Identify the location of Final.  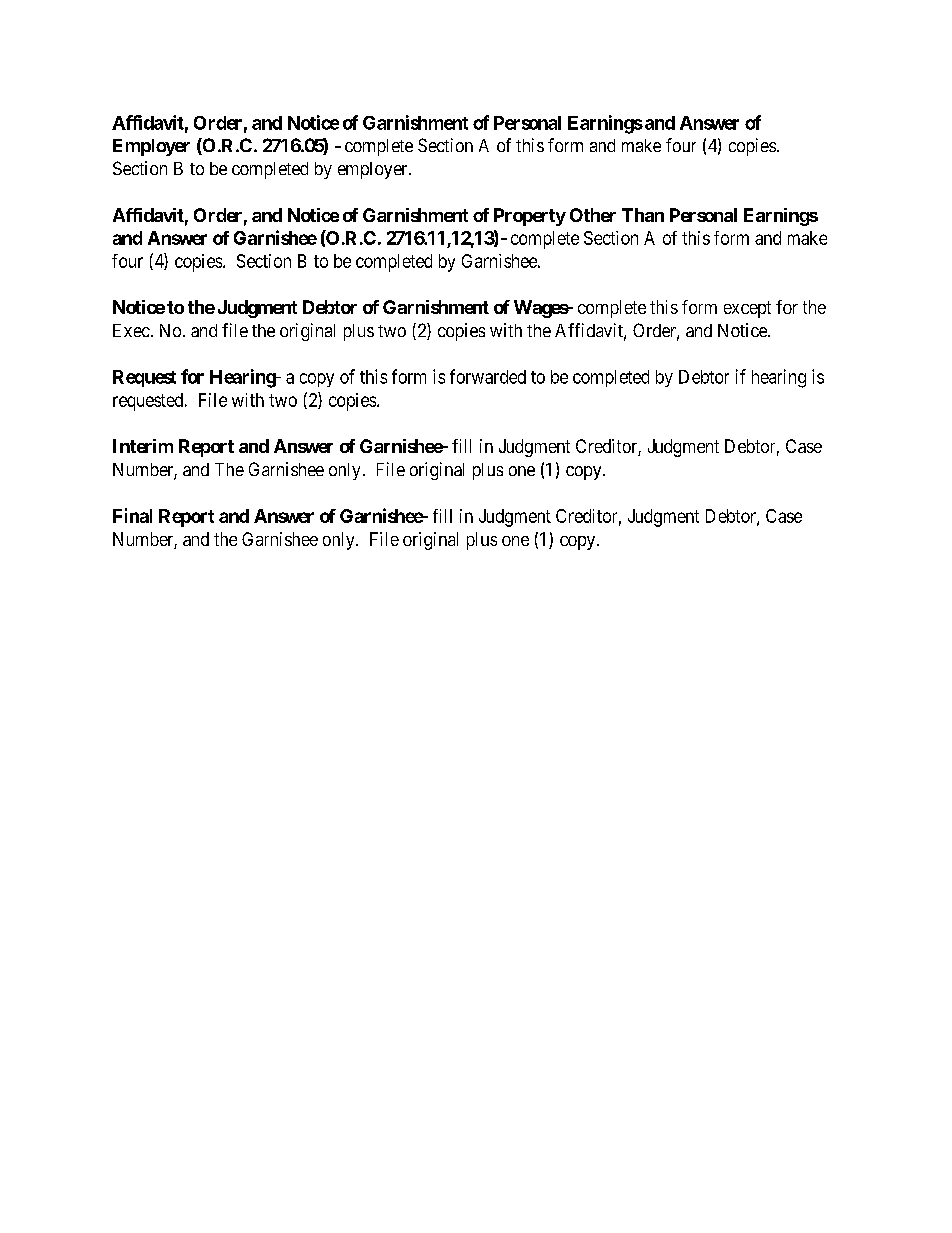
(132, 515).
